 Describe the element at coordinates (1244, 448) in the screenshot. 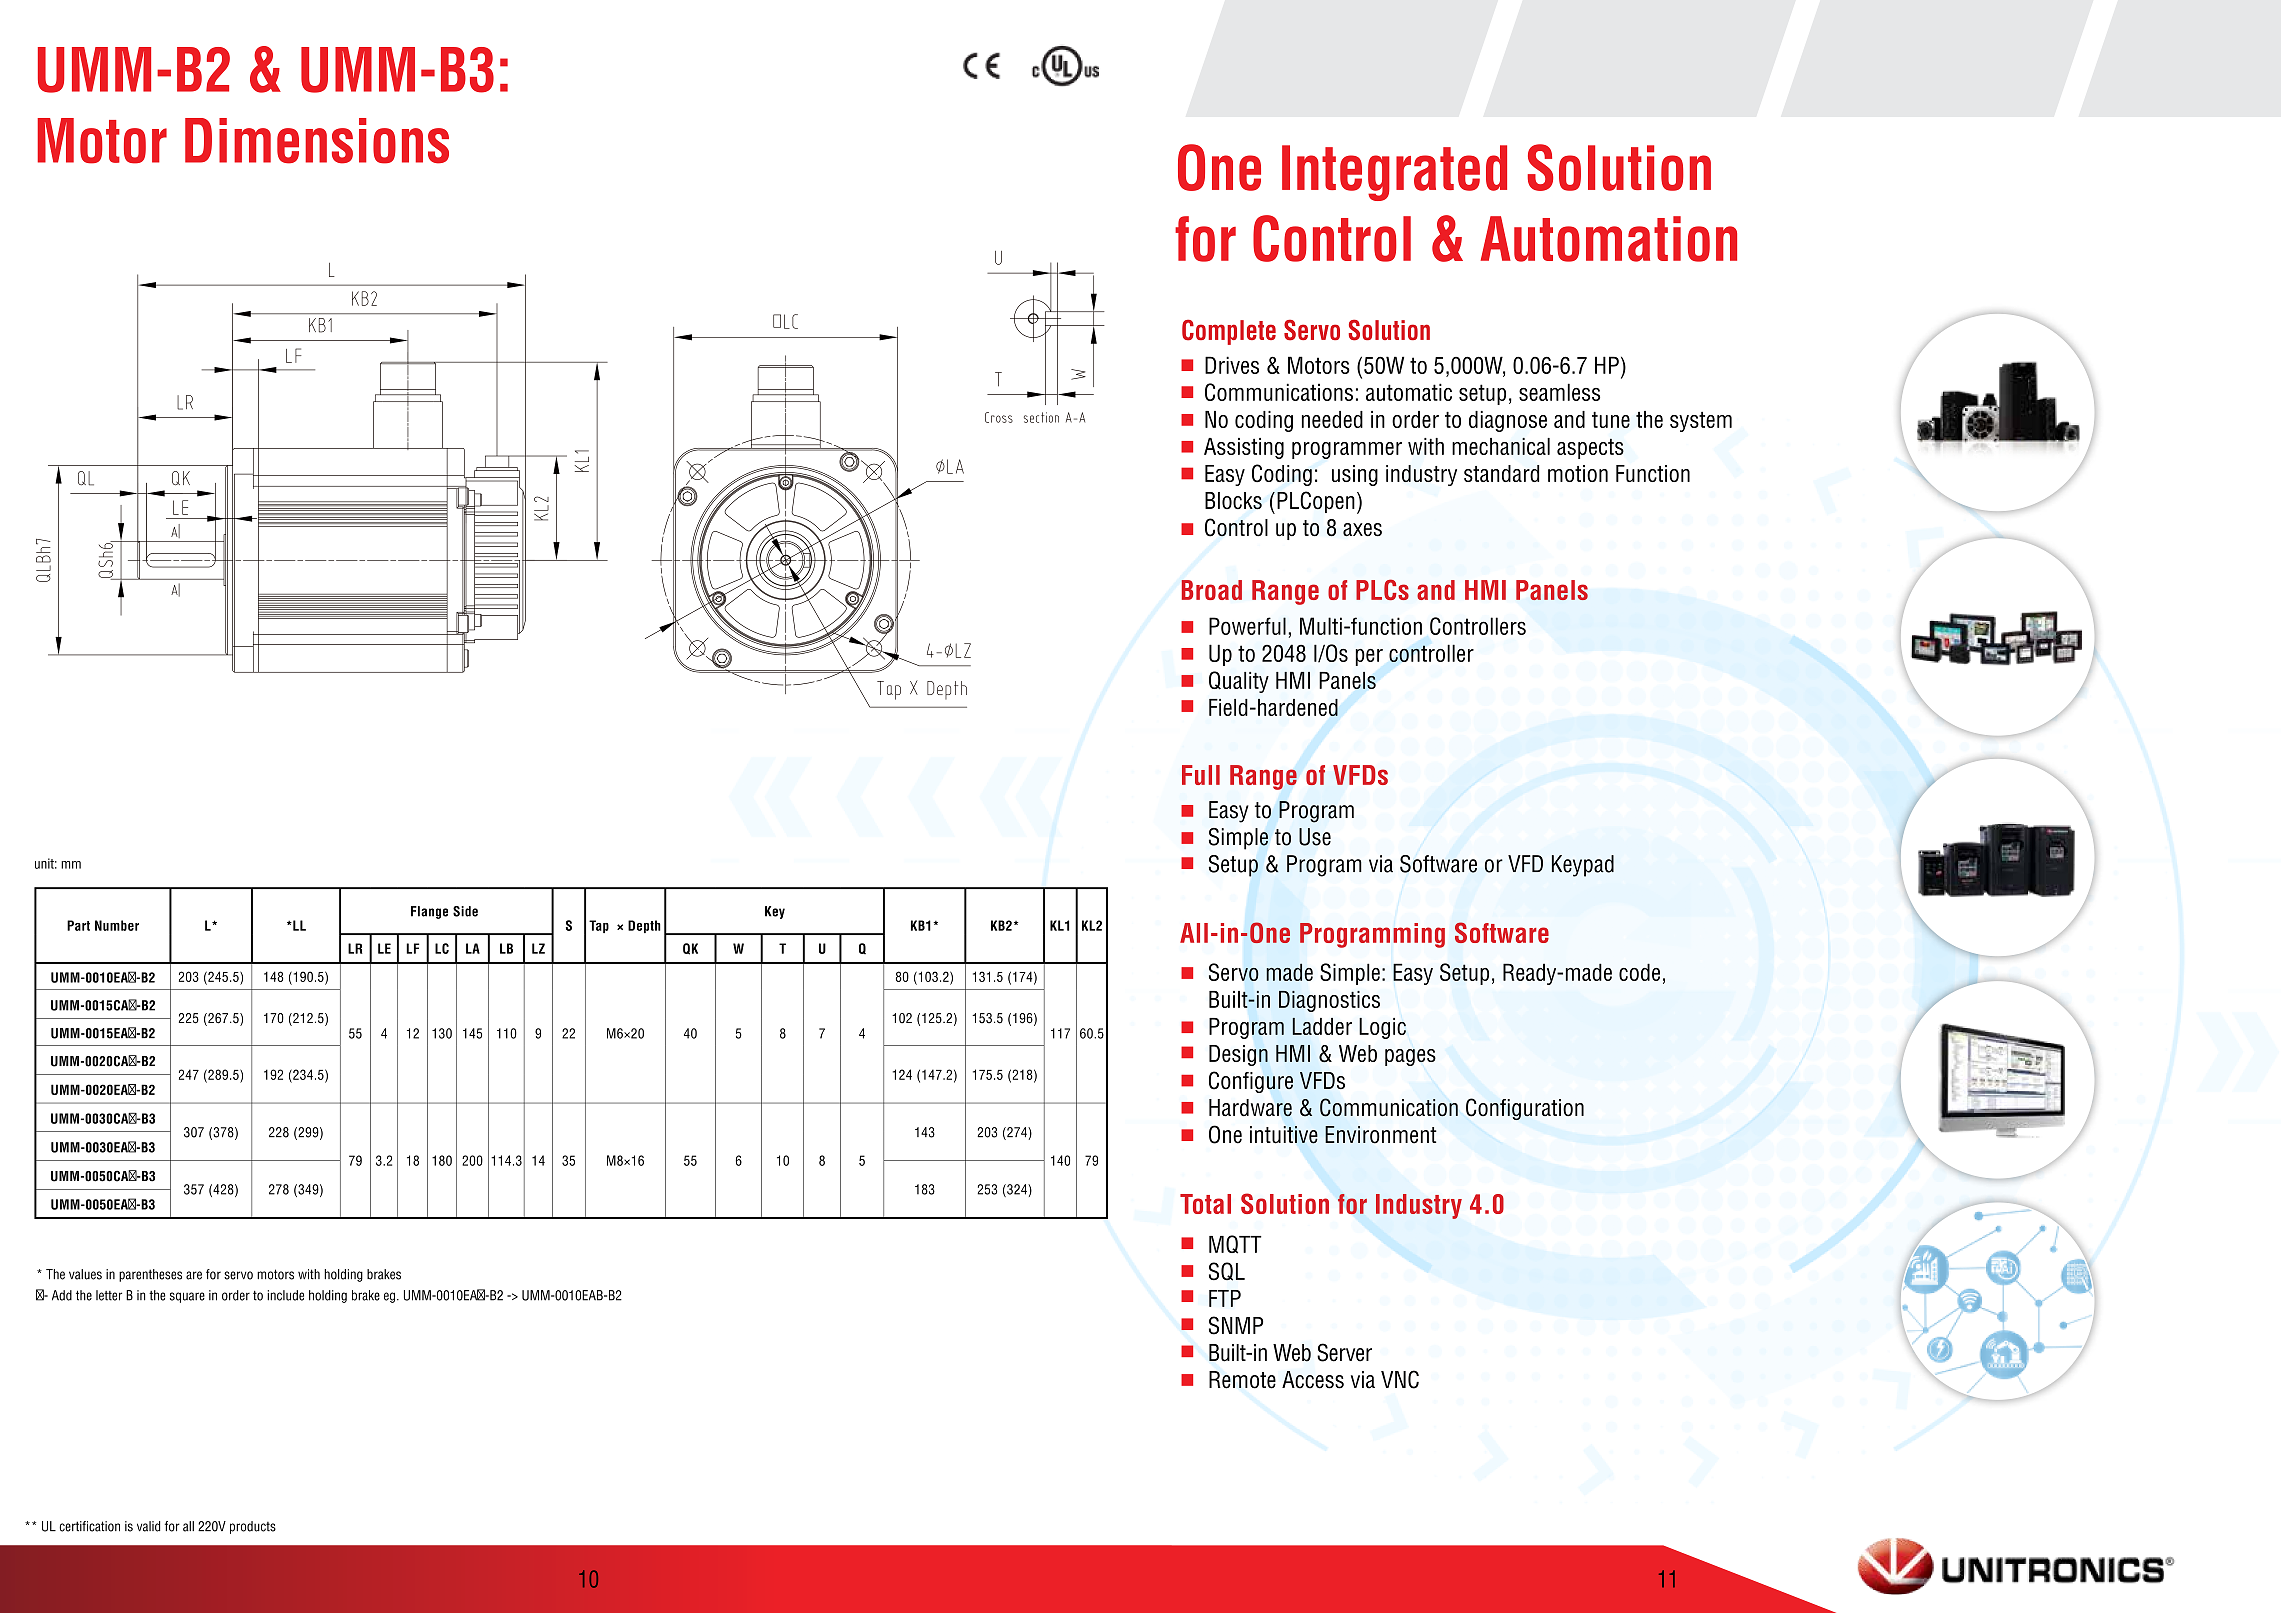

I see `Assisting` at that location.
